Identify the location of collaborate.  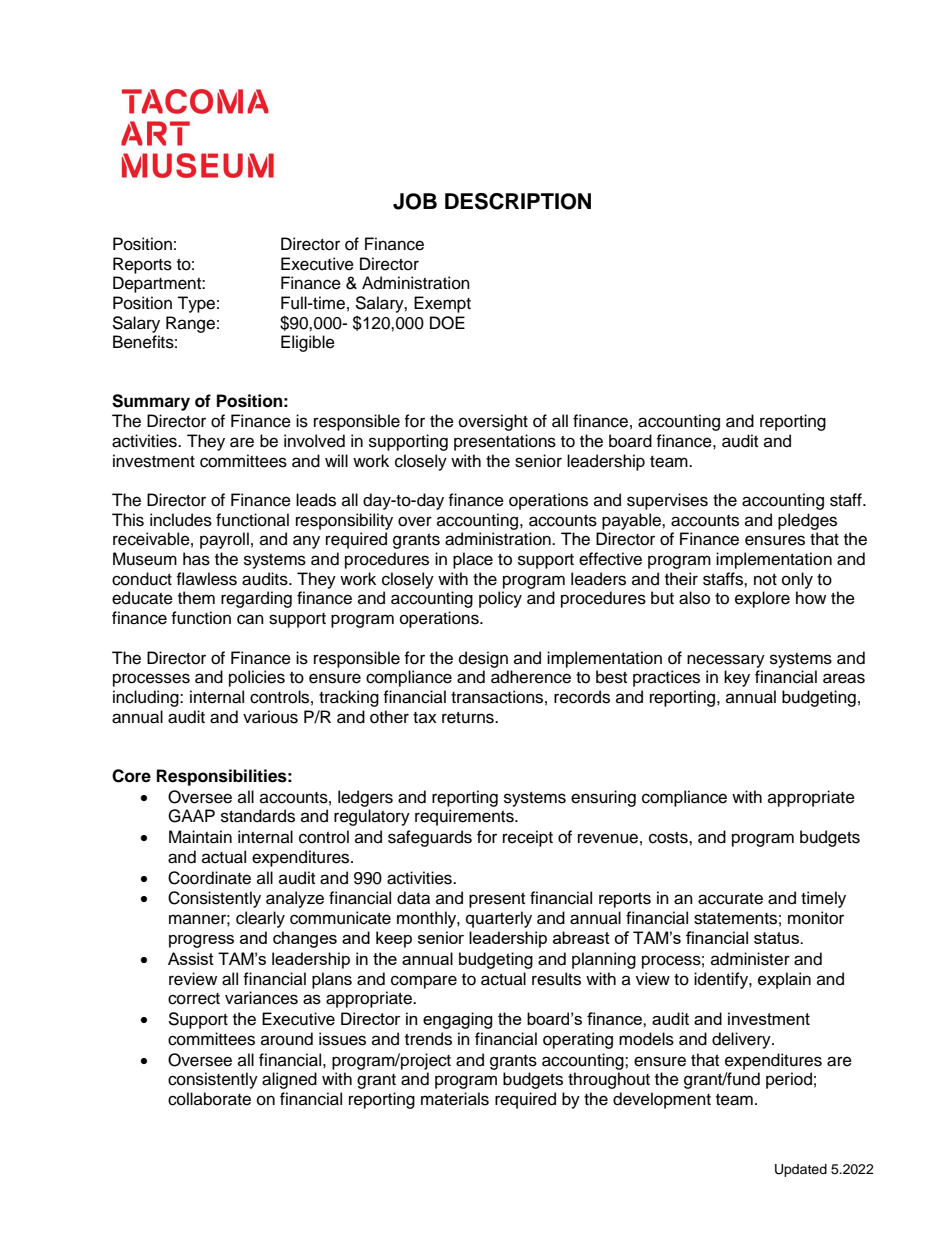
(209, 1099).
